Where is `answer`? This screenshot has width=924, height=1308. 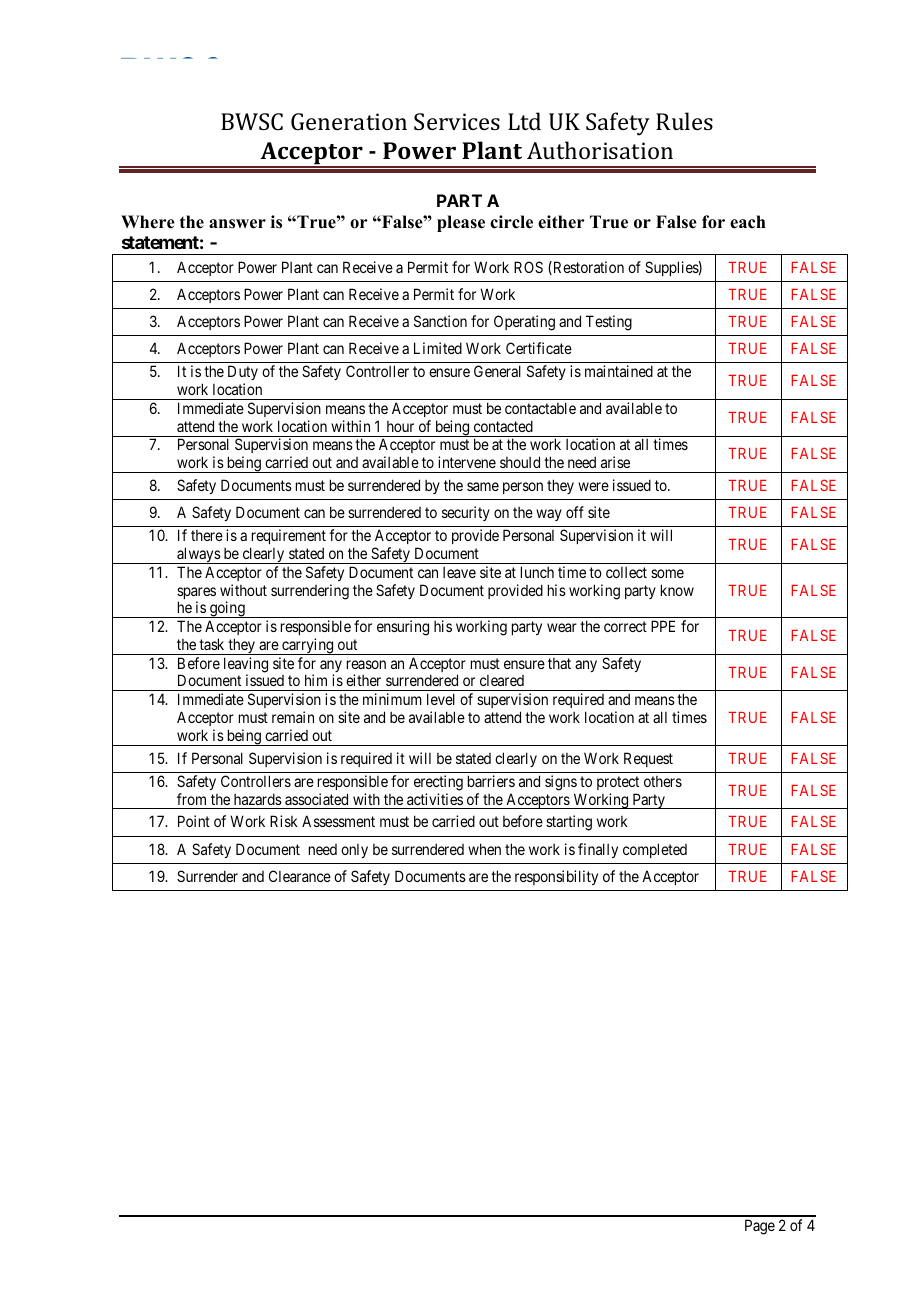
answer is located at coordinates (237, 224).
